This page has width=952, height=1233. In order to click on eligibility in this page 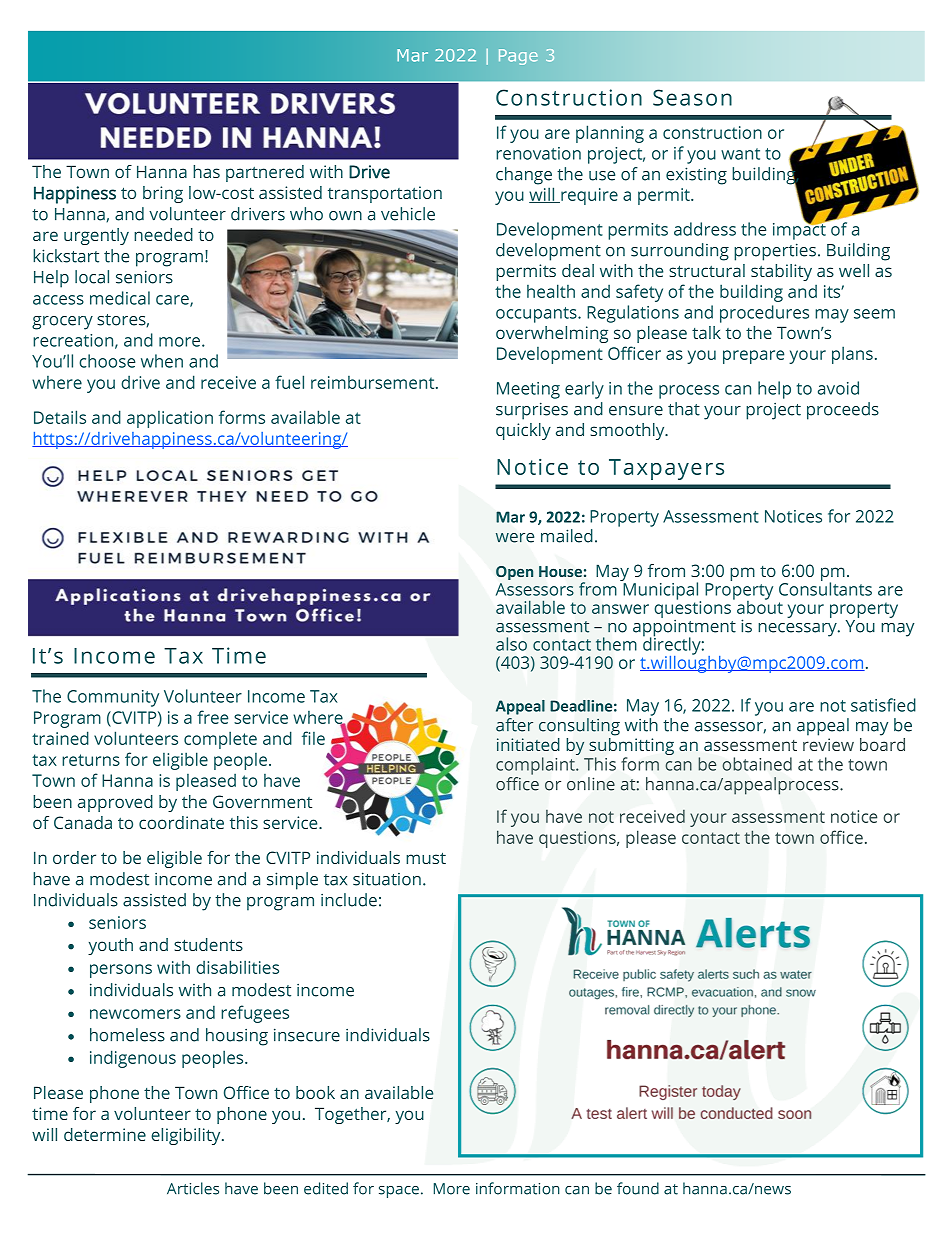, I will do `click(187, 1136)`.
